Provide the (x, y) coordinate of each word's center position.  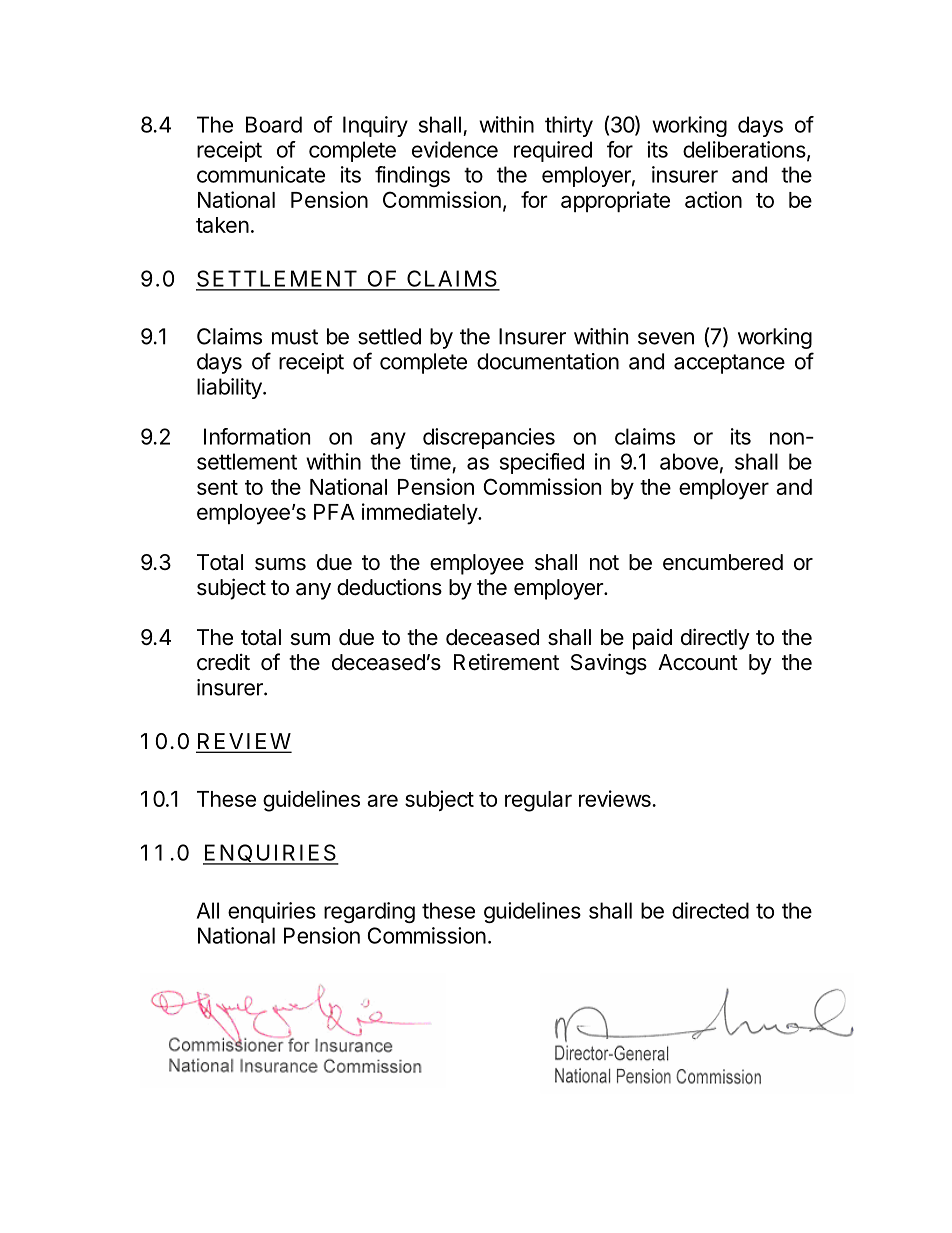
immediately (420, 514)
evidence (455, 149)
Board (274, 124)
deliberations (745, 150)
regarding (369, 912)
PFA (334, 512)
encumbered (723, 562)
